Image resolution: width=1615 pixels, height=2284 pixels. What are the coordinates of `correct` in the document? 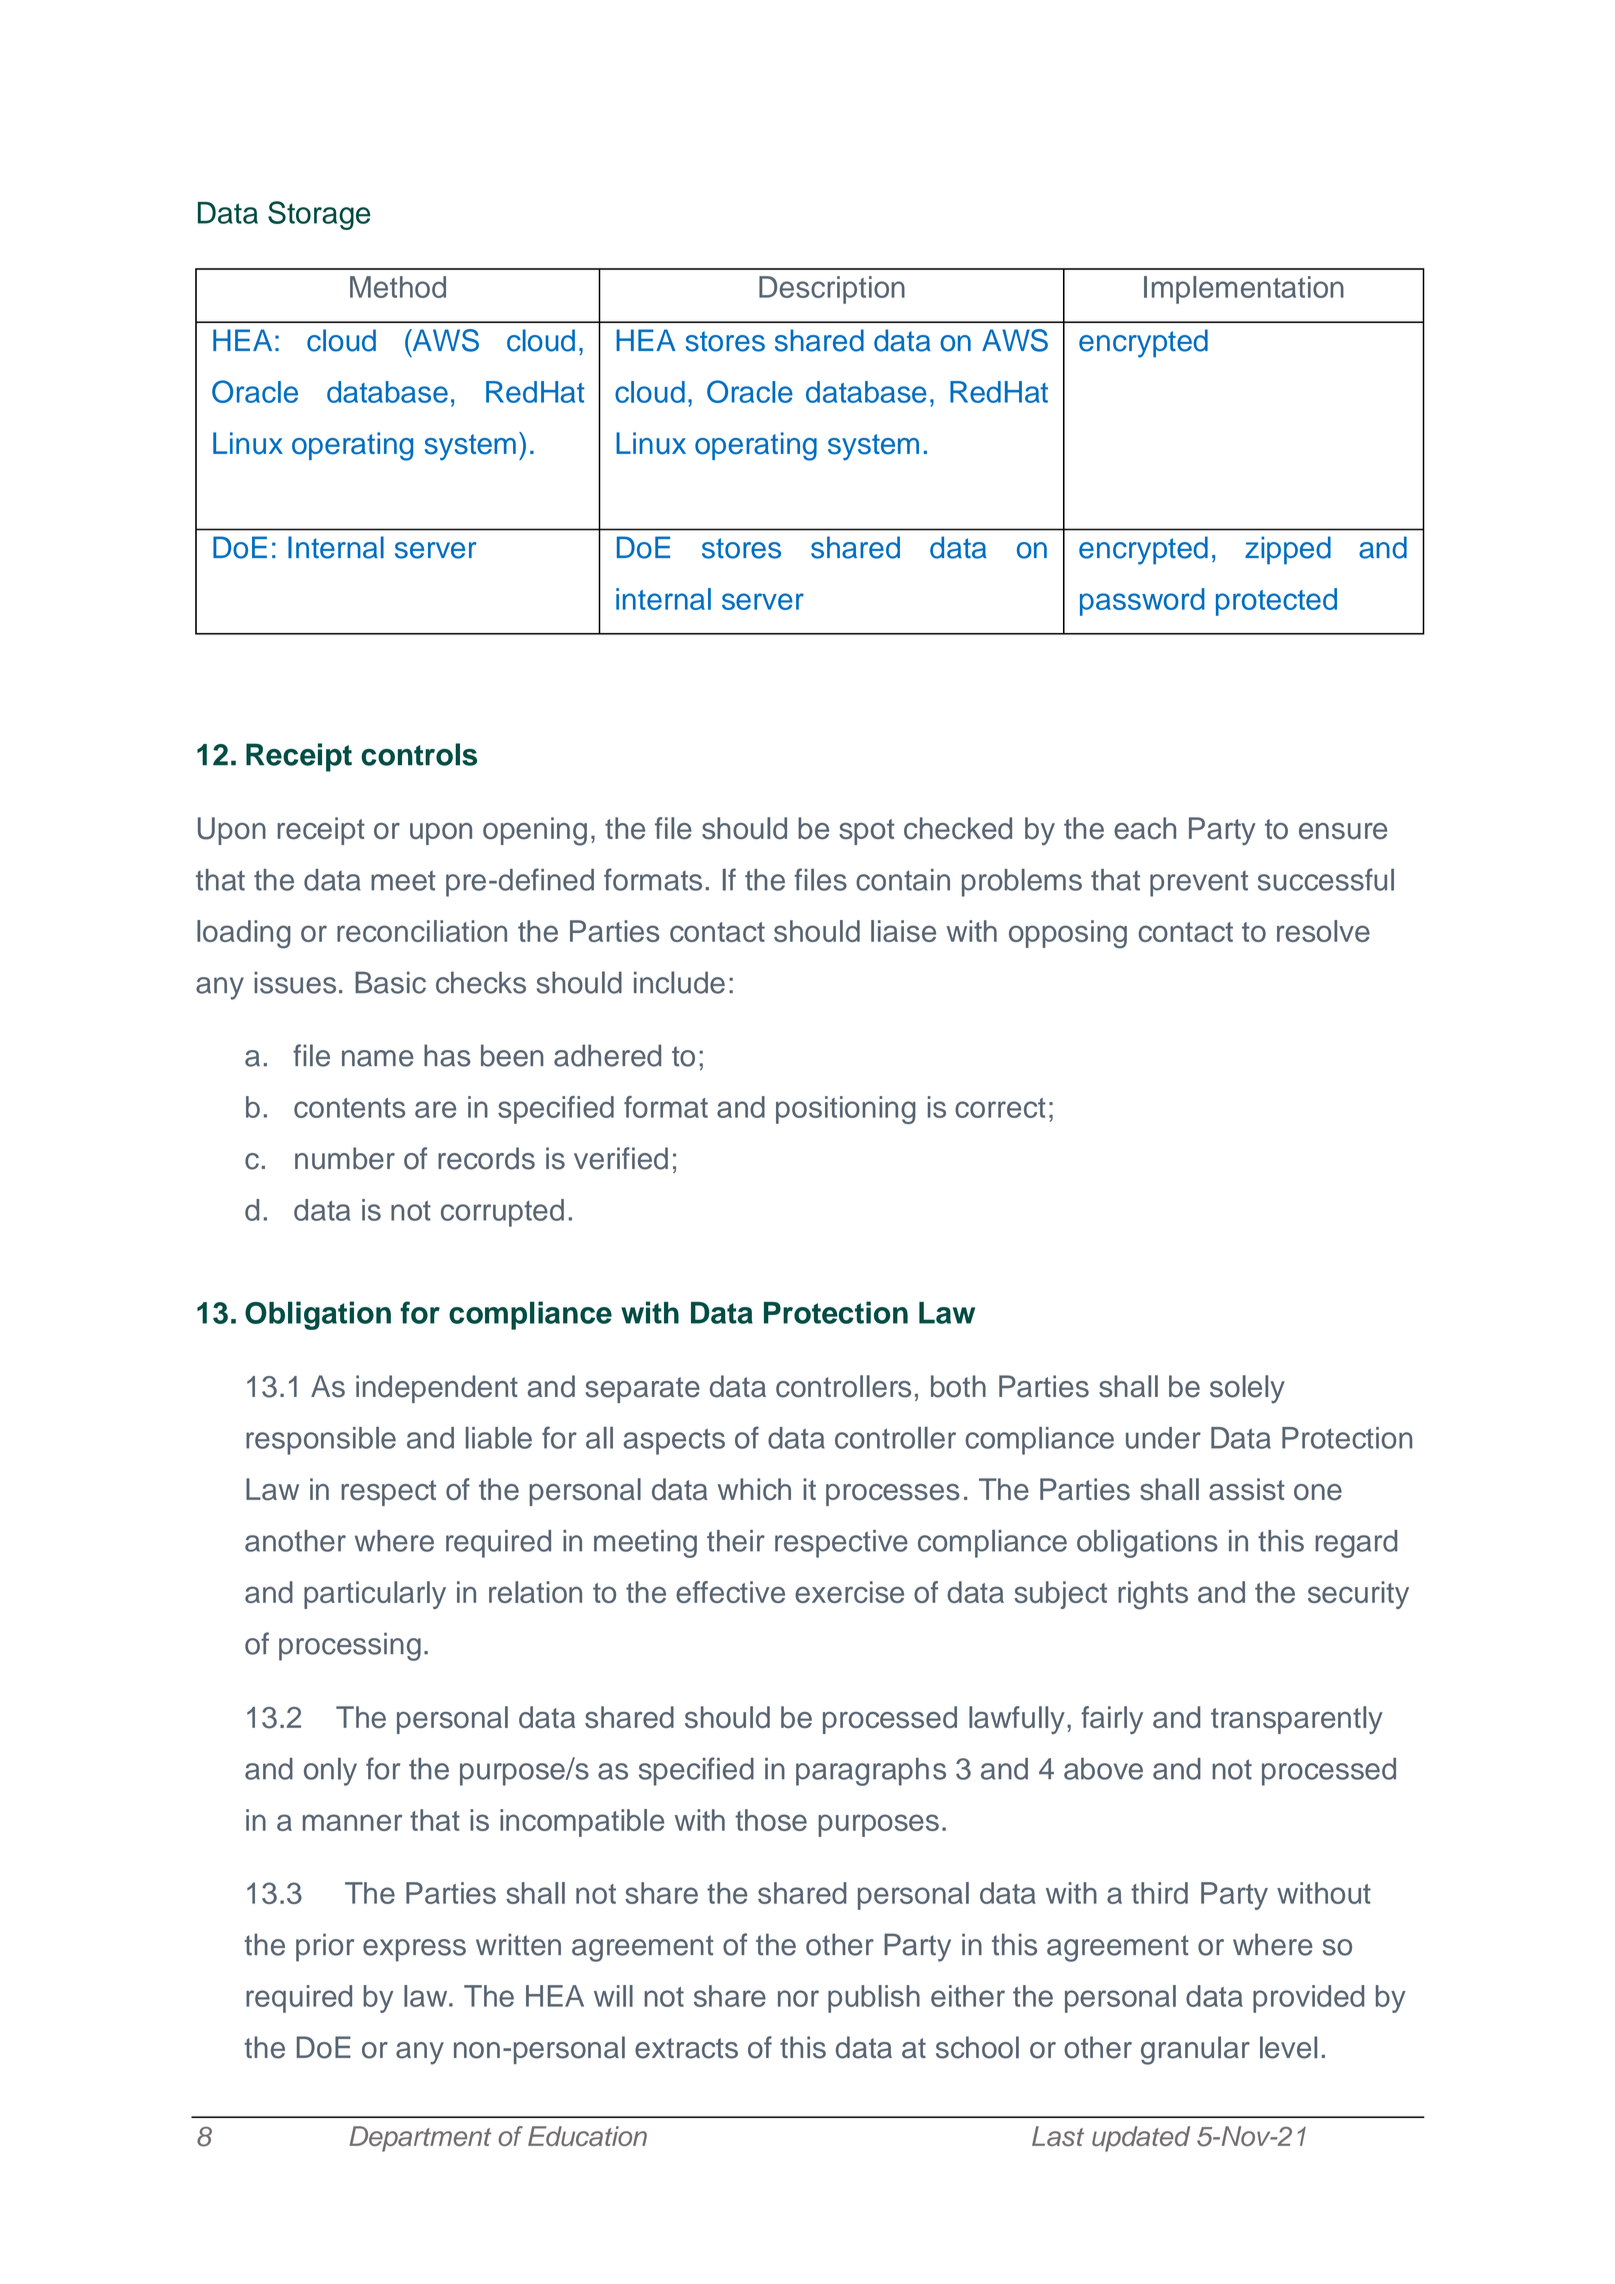 It's located at (1000, 1108).
